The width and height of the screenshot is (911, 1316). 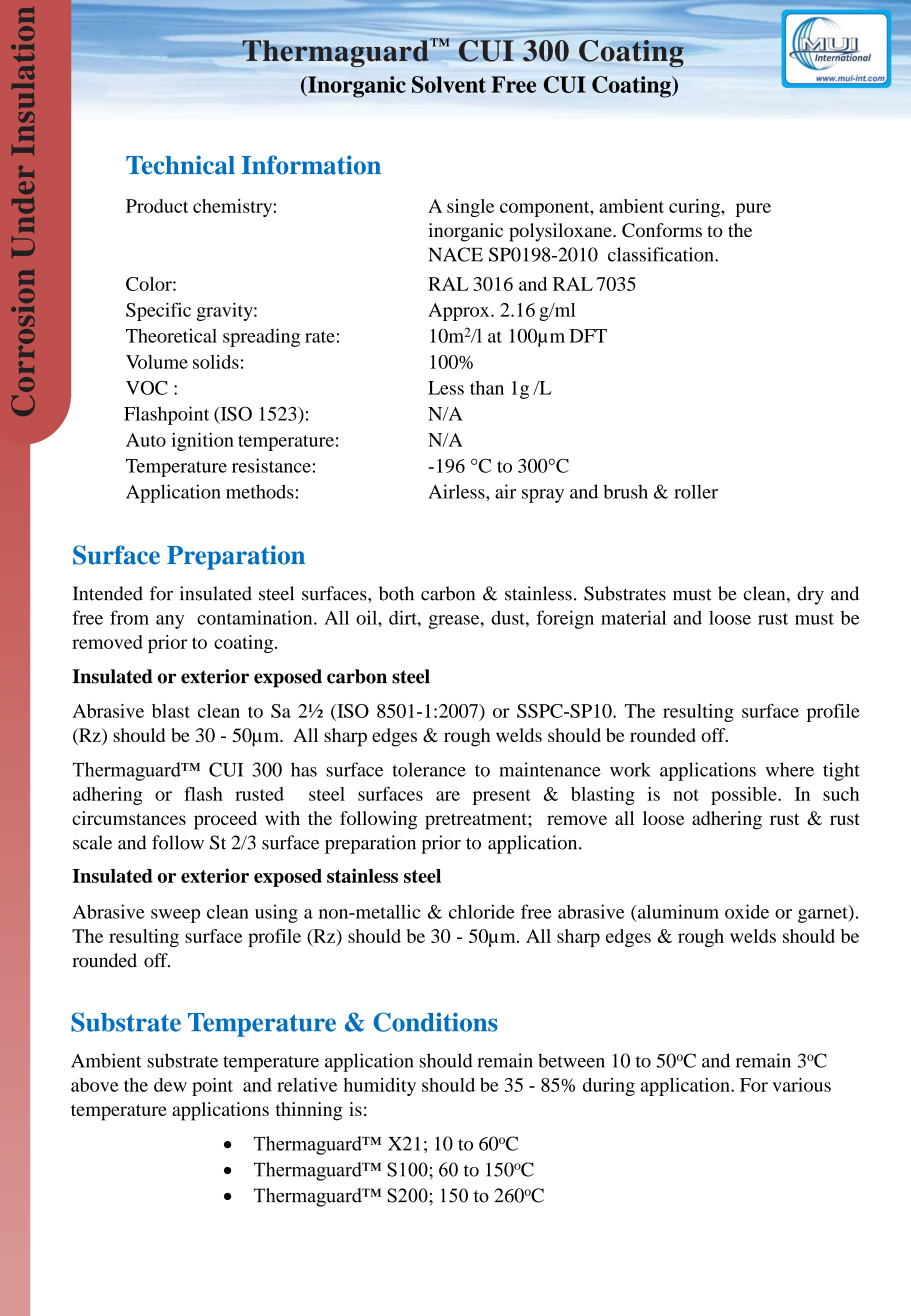 What do you see at coordinates (810, 595) in the screenshot?
I see `dry` at bounding box center [810, 595].
